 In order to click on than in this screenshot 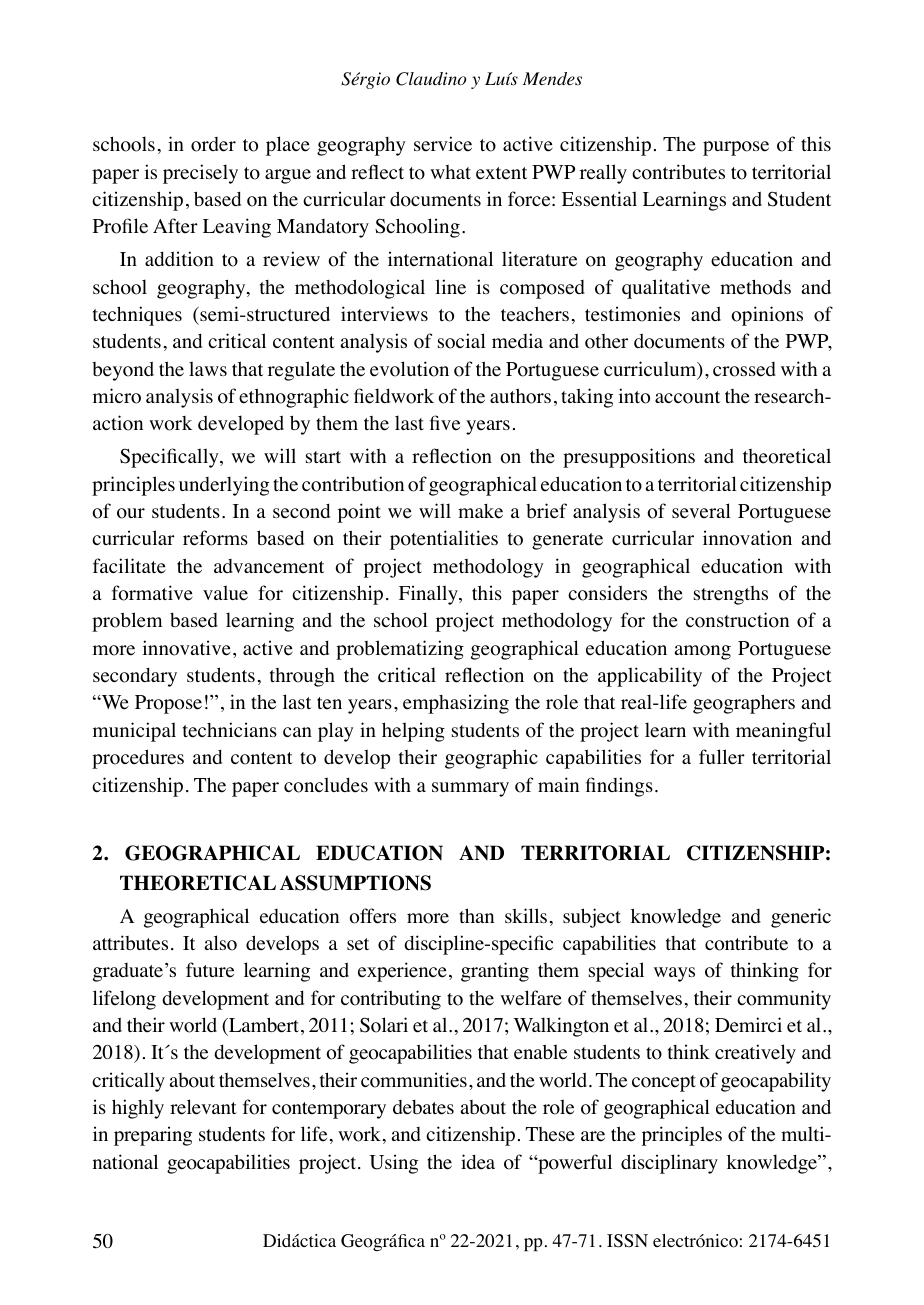, I will do `click(476, 915)`.
